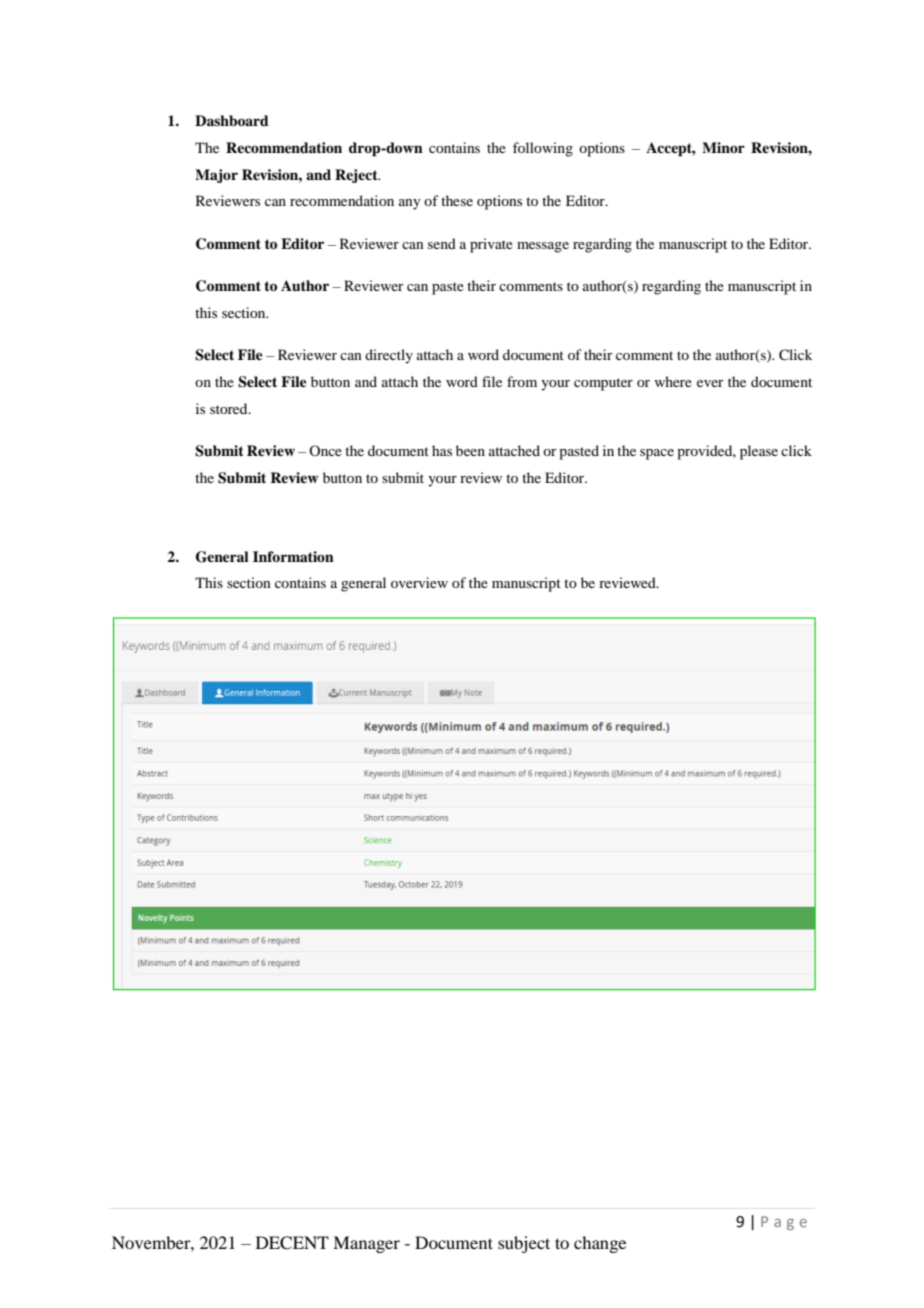  I want to click on DECENT, so click(292, 1243).
